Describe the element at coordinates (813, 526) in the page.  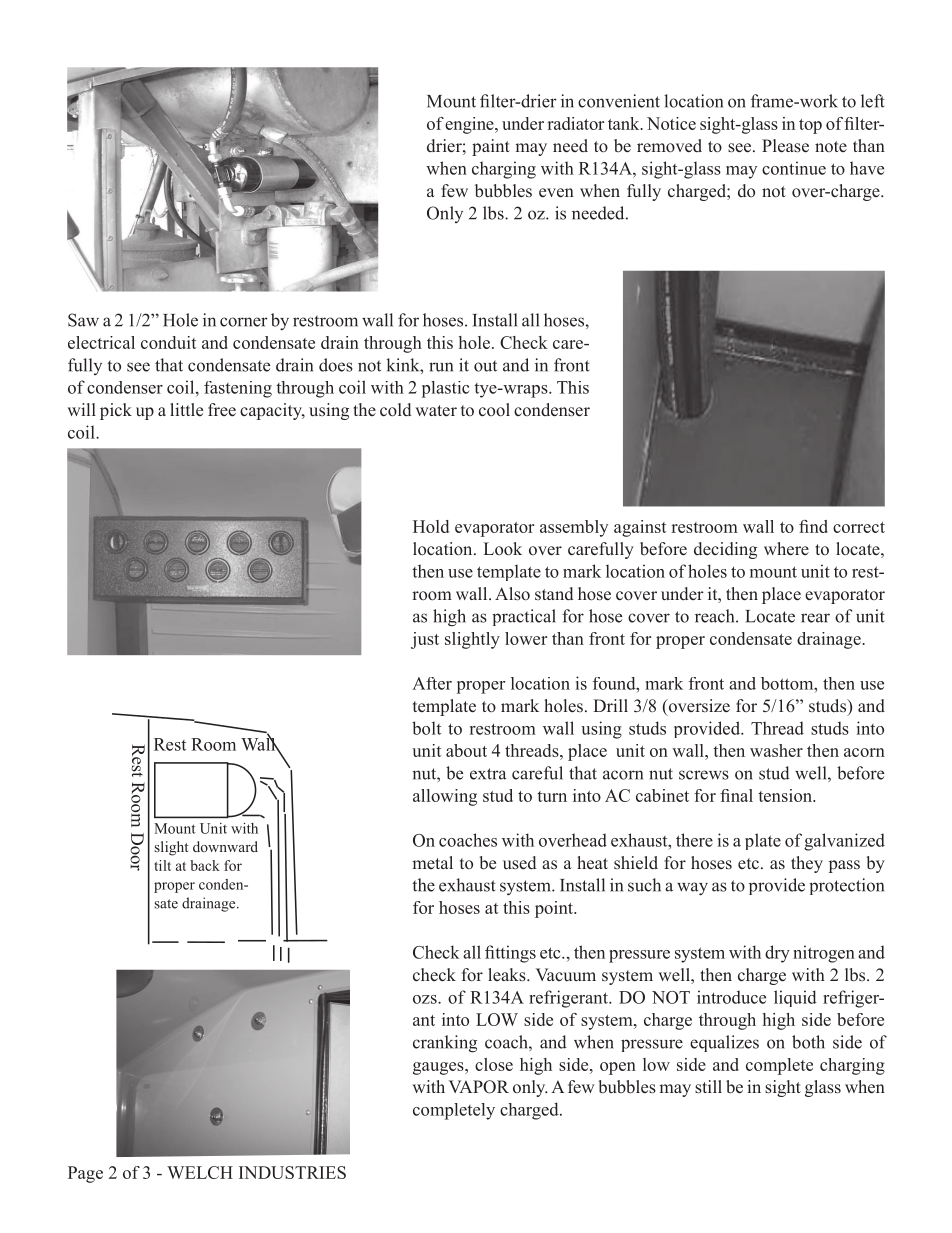
I see `find` at that location.
